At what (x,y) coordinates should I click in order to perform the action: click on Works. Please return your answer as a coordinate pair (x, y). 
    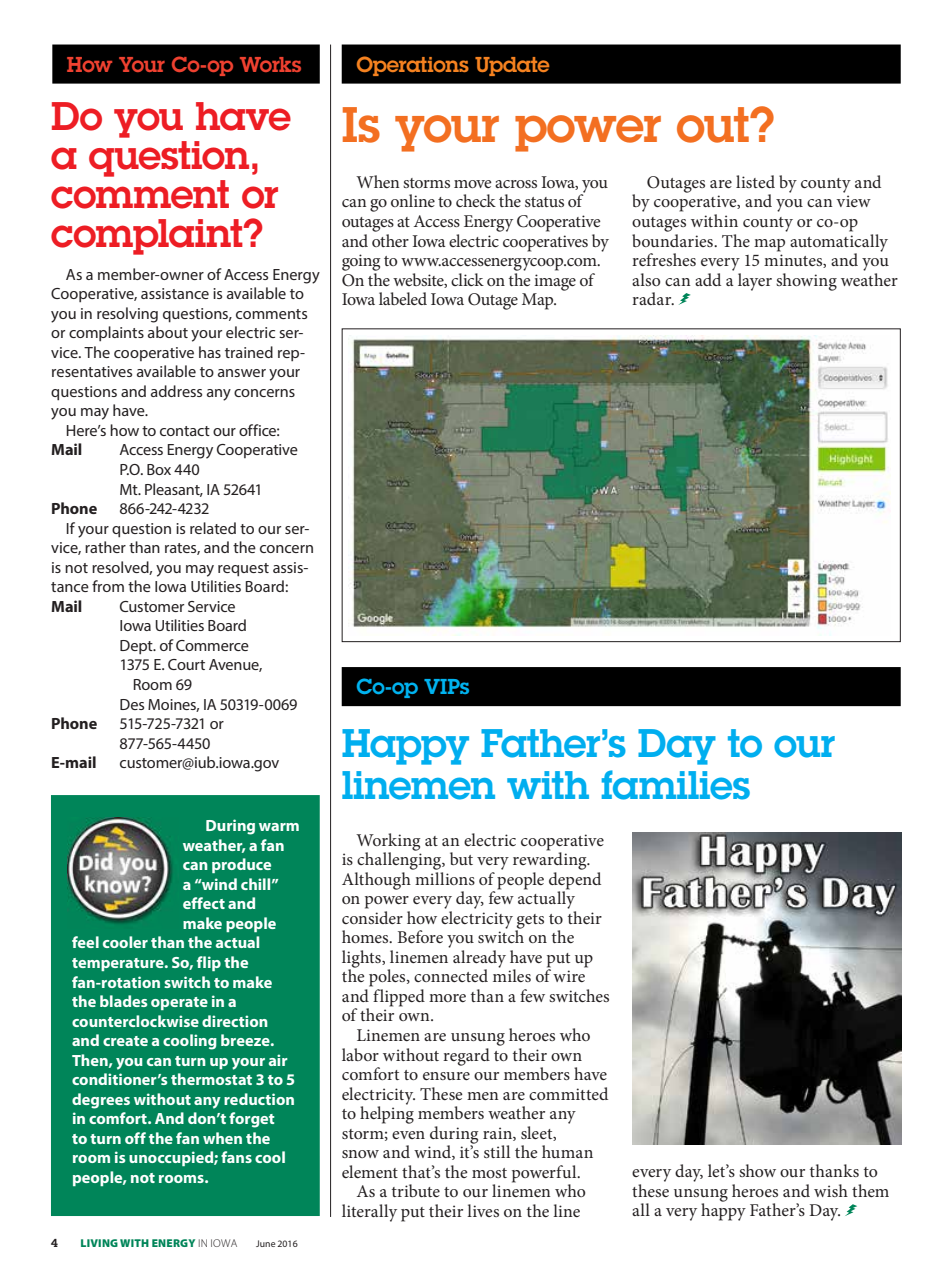
    Looking at the image, I should click on (270, 64).
